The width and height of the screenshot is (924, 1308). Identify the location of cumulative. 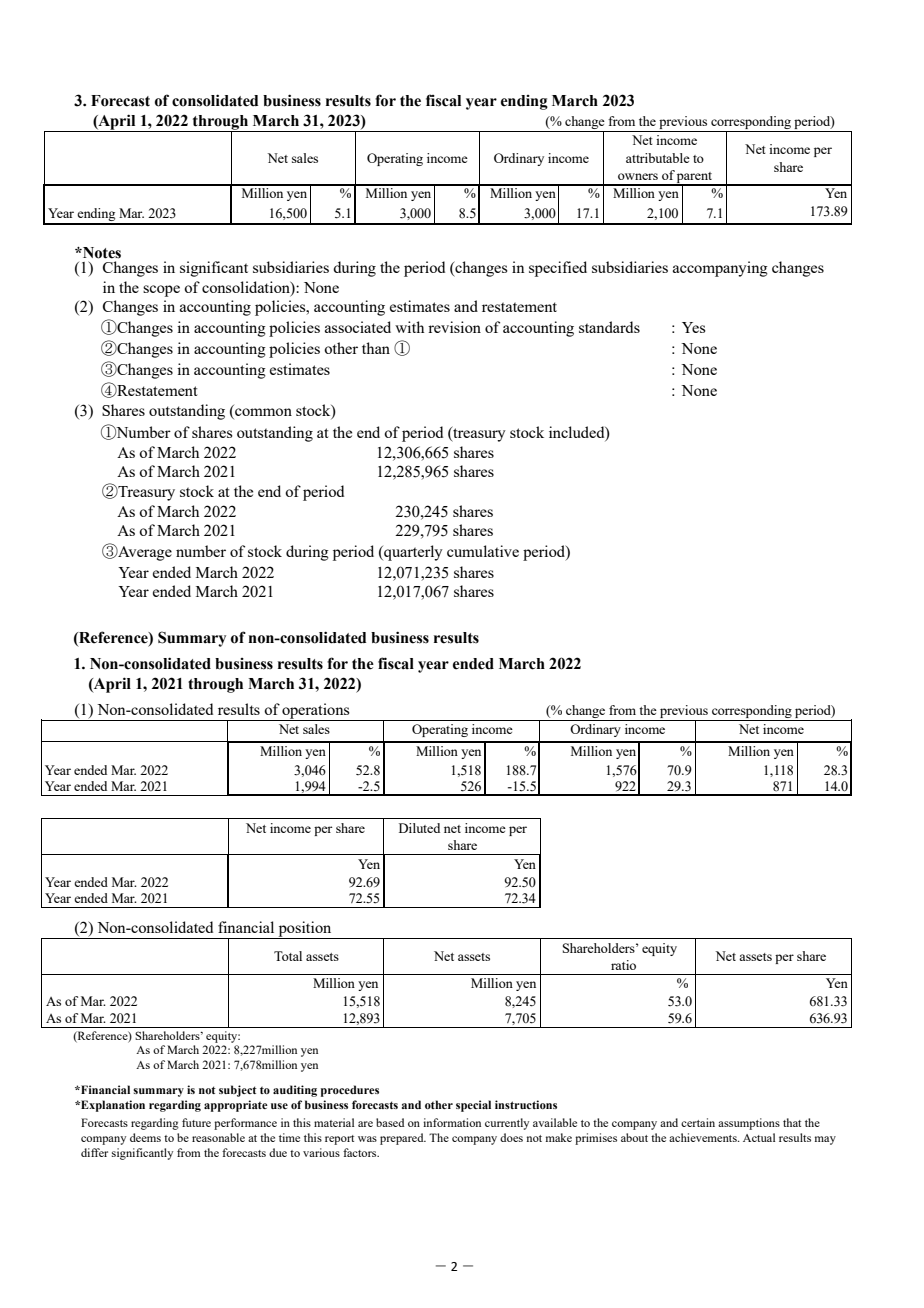
(483, 551).
